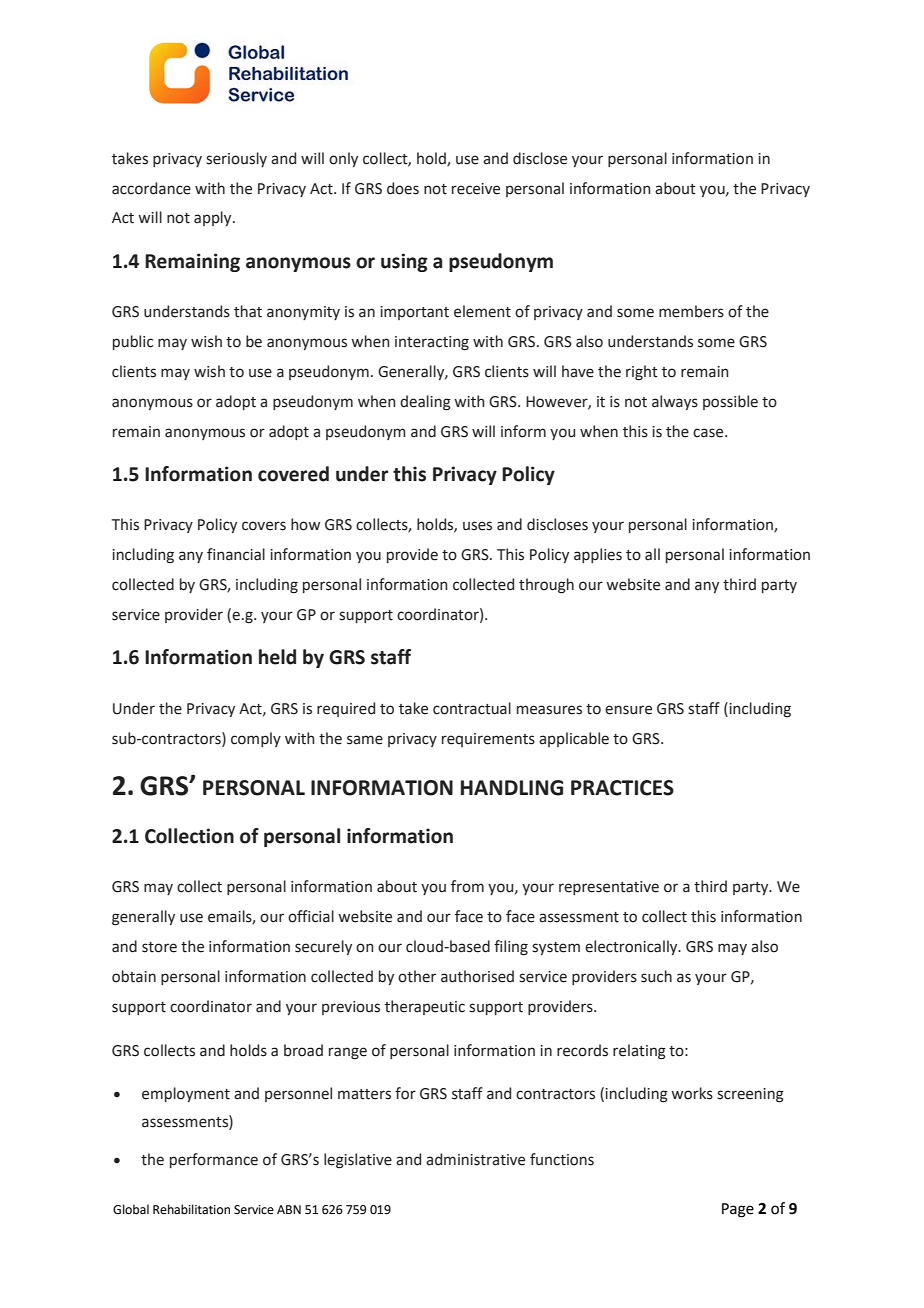  I want to click on store, so click(159, 947).
